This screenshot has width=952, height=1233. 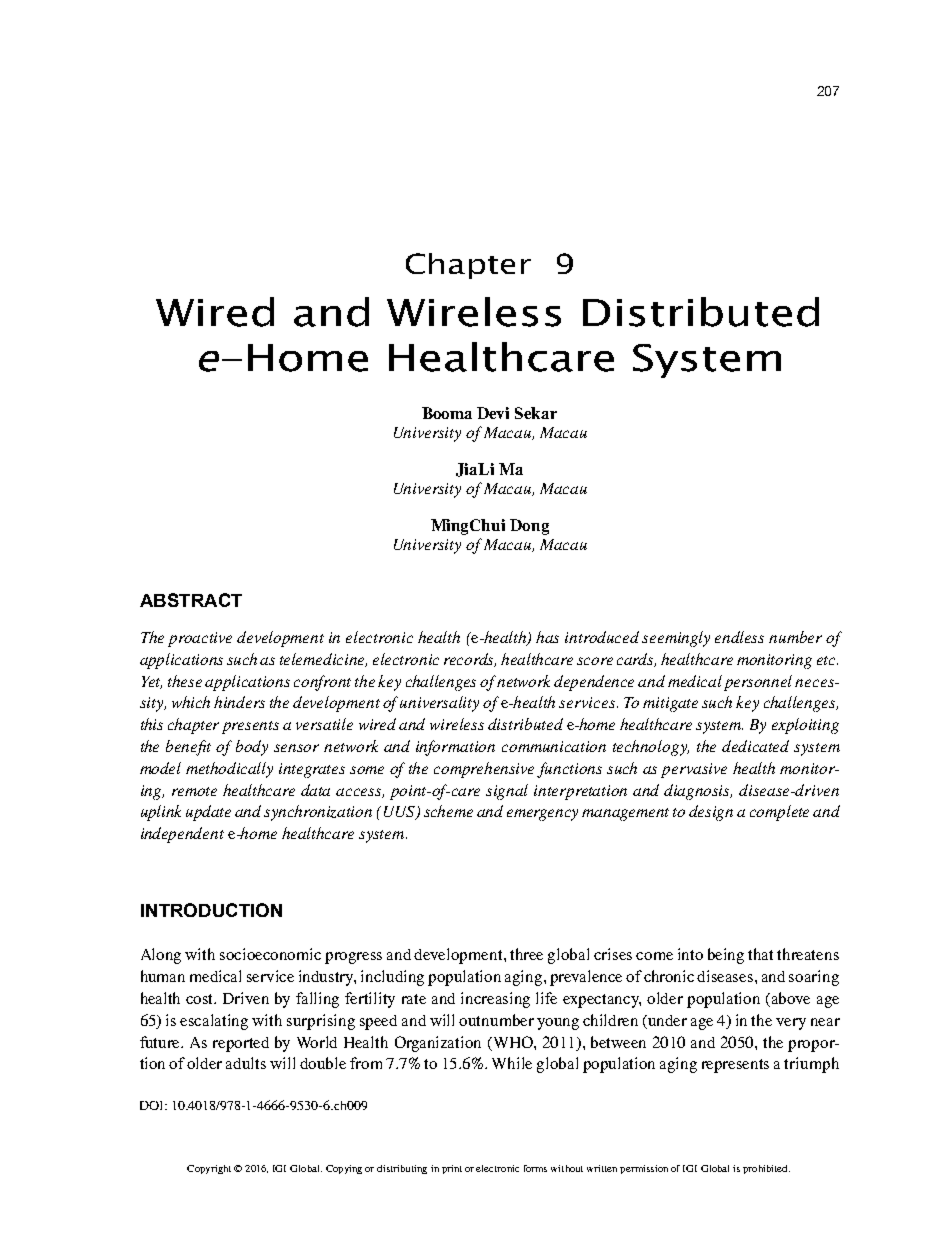 What do you see at coordinates (493, 413) in the screenshot?
I see `Devi` at bounding box center [493, 413].
